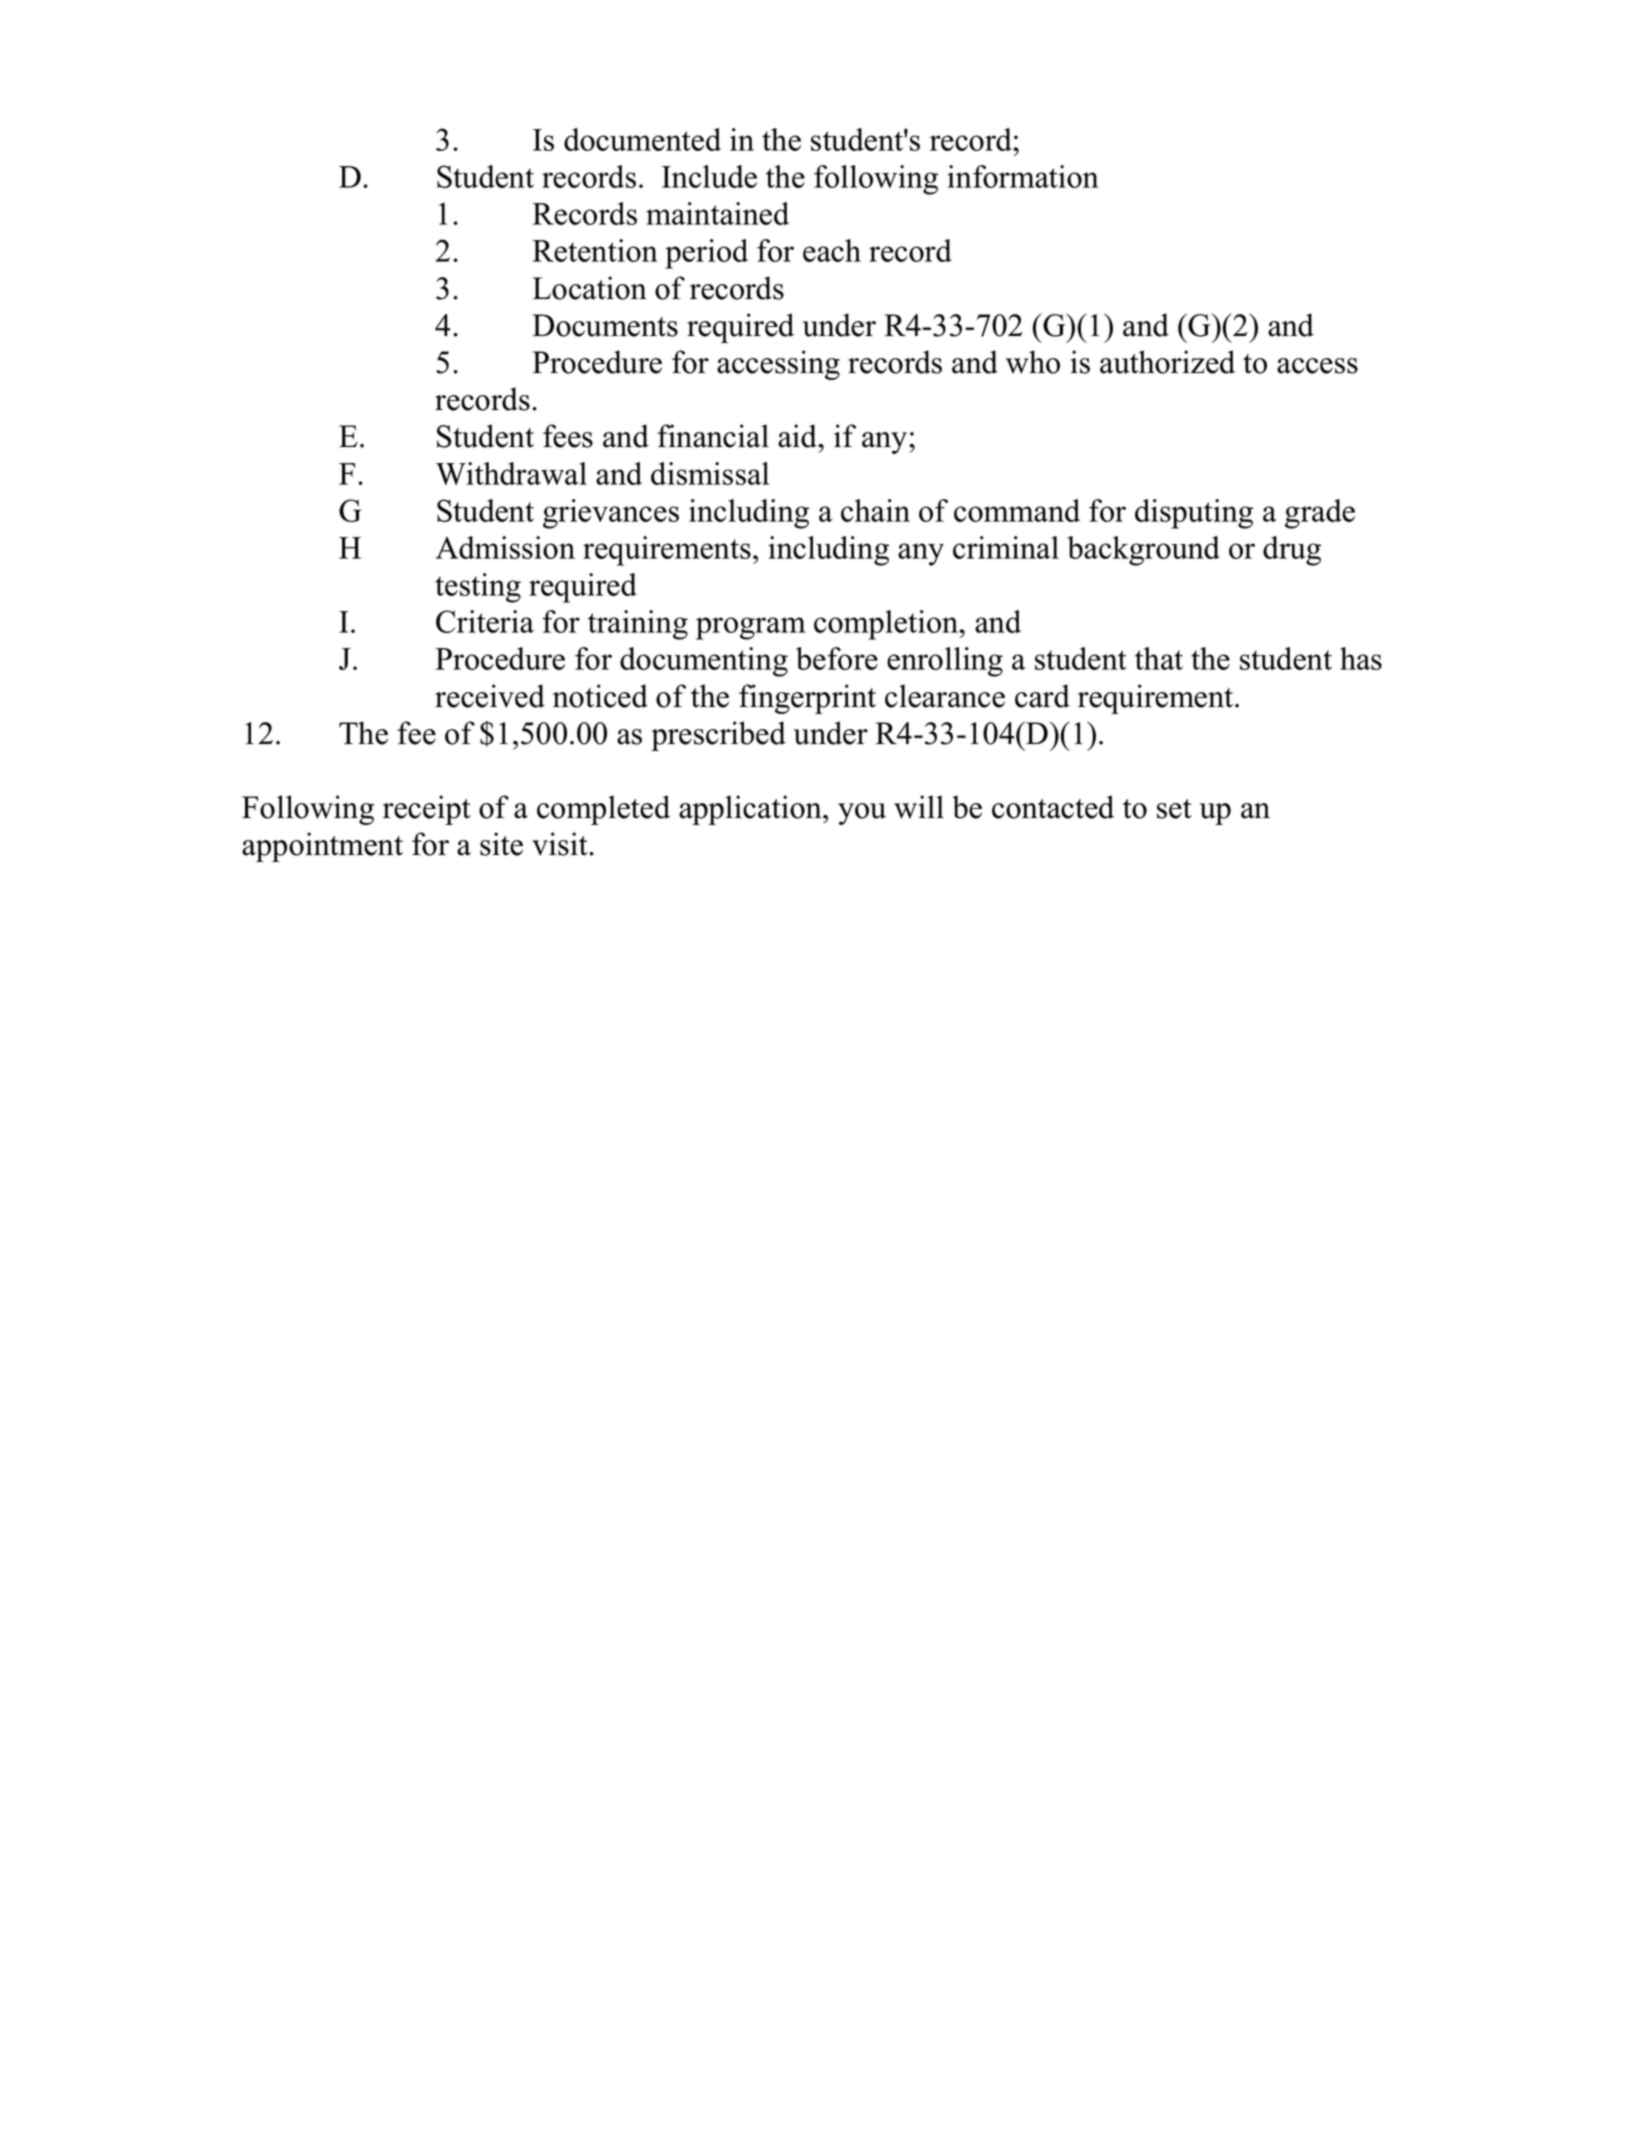 The height and width of the screenshot is (2129, 1645). Describe the element at coordinates (642, 139) in the screenshot. I see `documented` at that location.
